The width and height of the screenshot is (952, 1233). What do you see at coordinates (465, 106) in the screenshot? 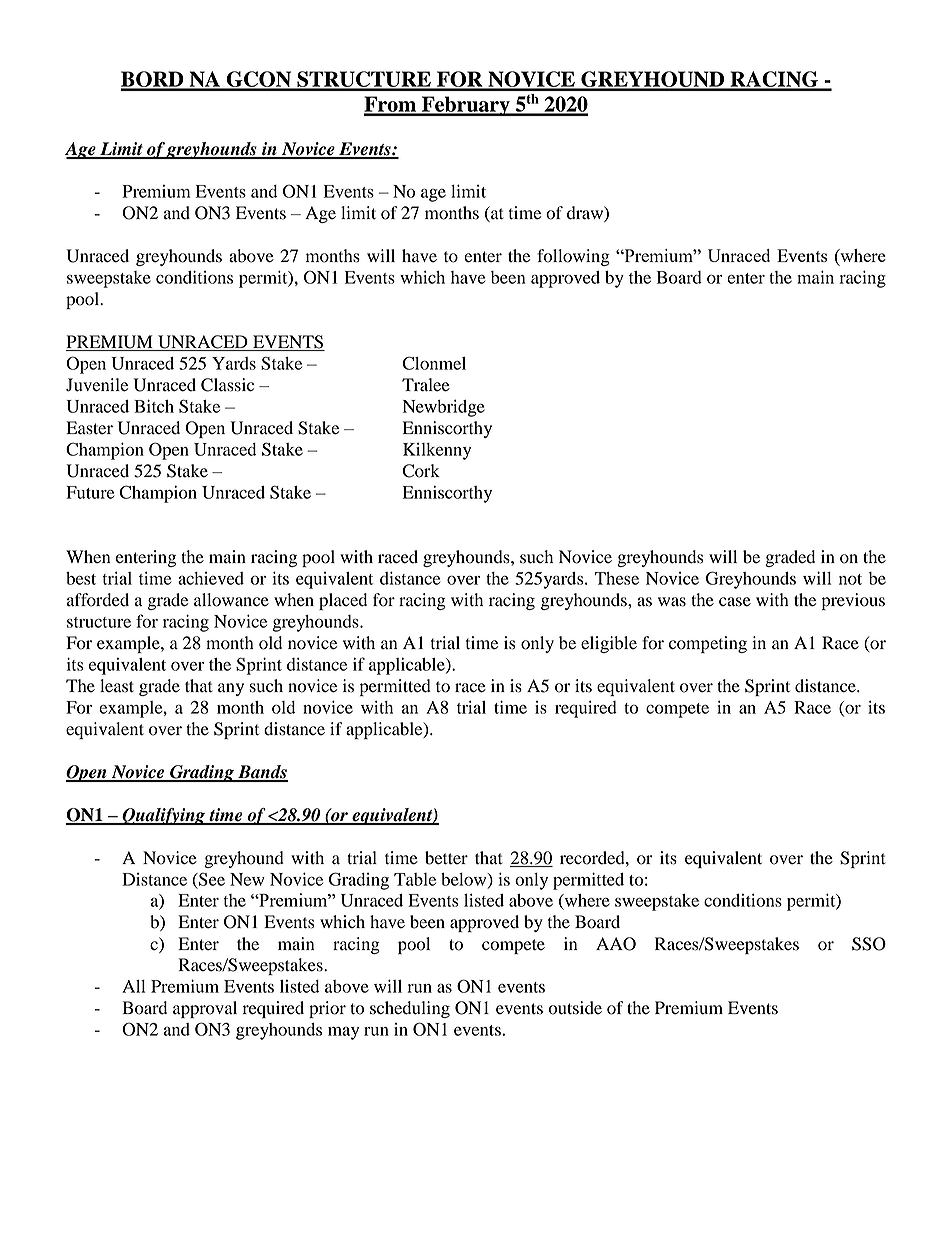
I see `February` at bounding box center [465, 106].
